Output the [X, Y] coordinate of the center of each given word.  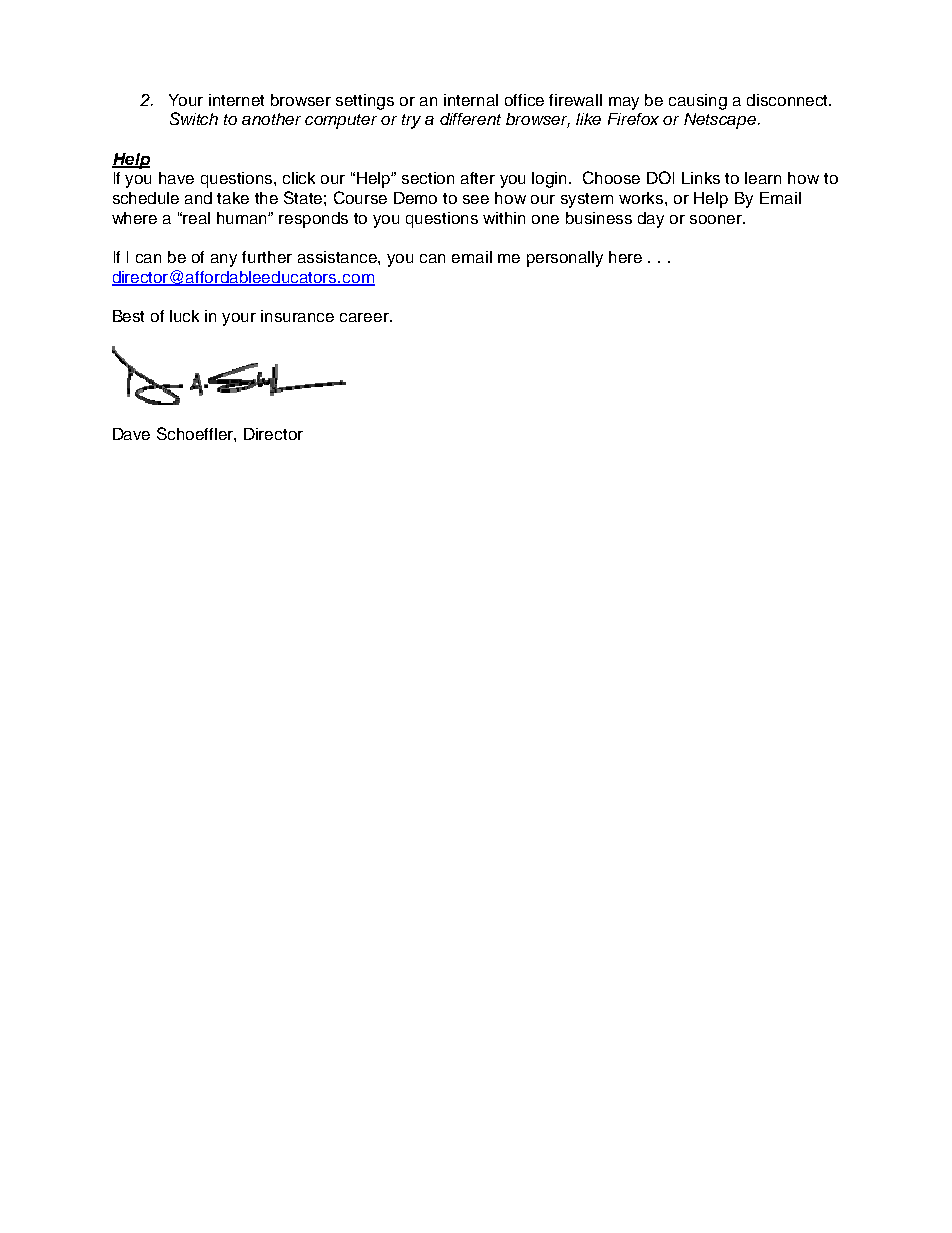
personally [565, 259]
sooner [717, 219]
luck [184, 316]
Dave [131, 434]
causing [698, 102]
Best [128, 316]
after [478, 178]
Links [701, 178]
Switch [194, 118]
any [224, 260]
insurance [297, 316]
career [365, 317]
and [198, 198]
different [470, 119]
